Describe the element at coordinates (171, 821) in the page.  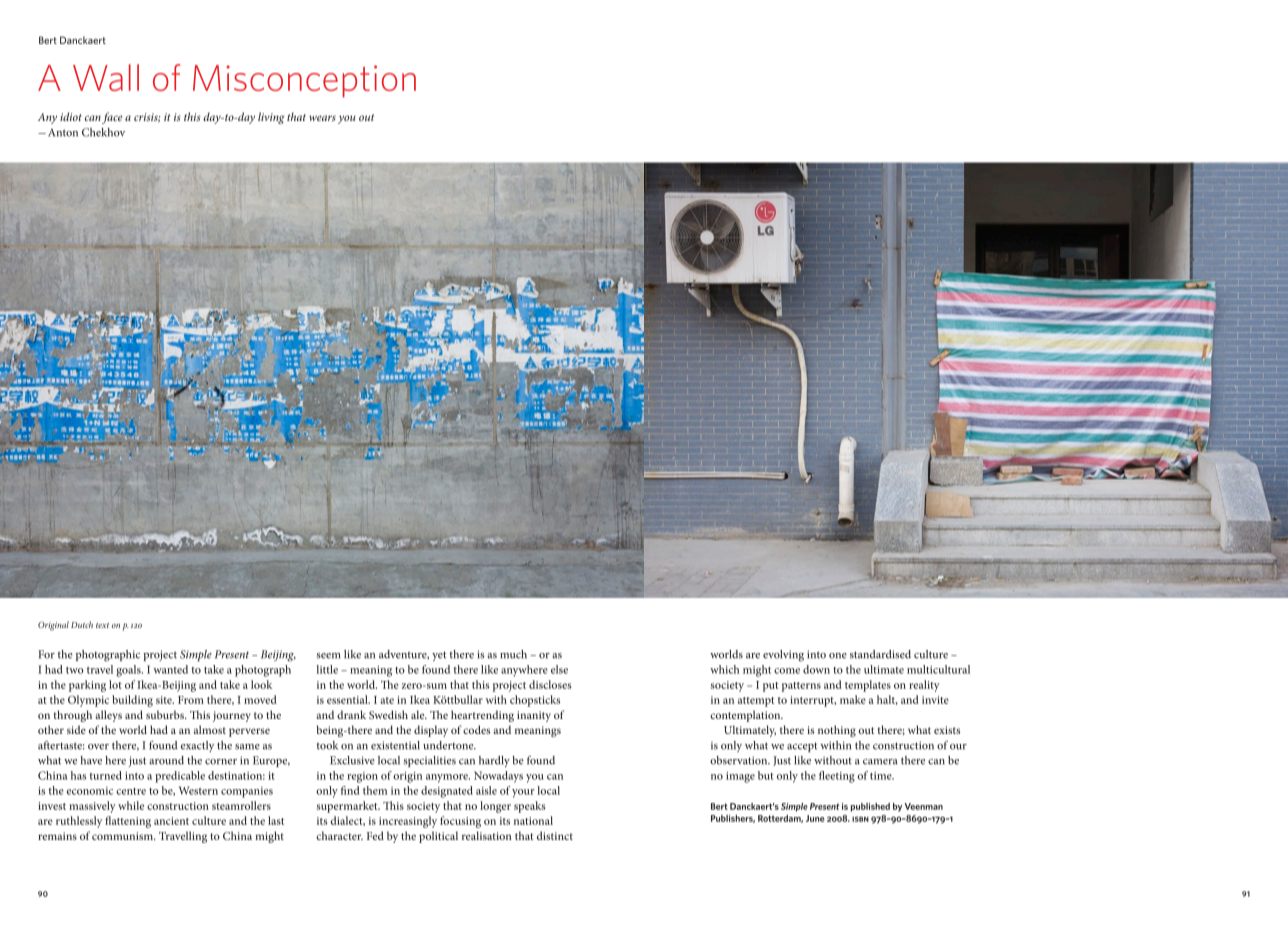
I see `ancient` at that location.
